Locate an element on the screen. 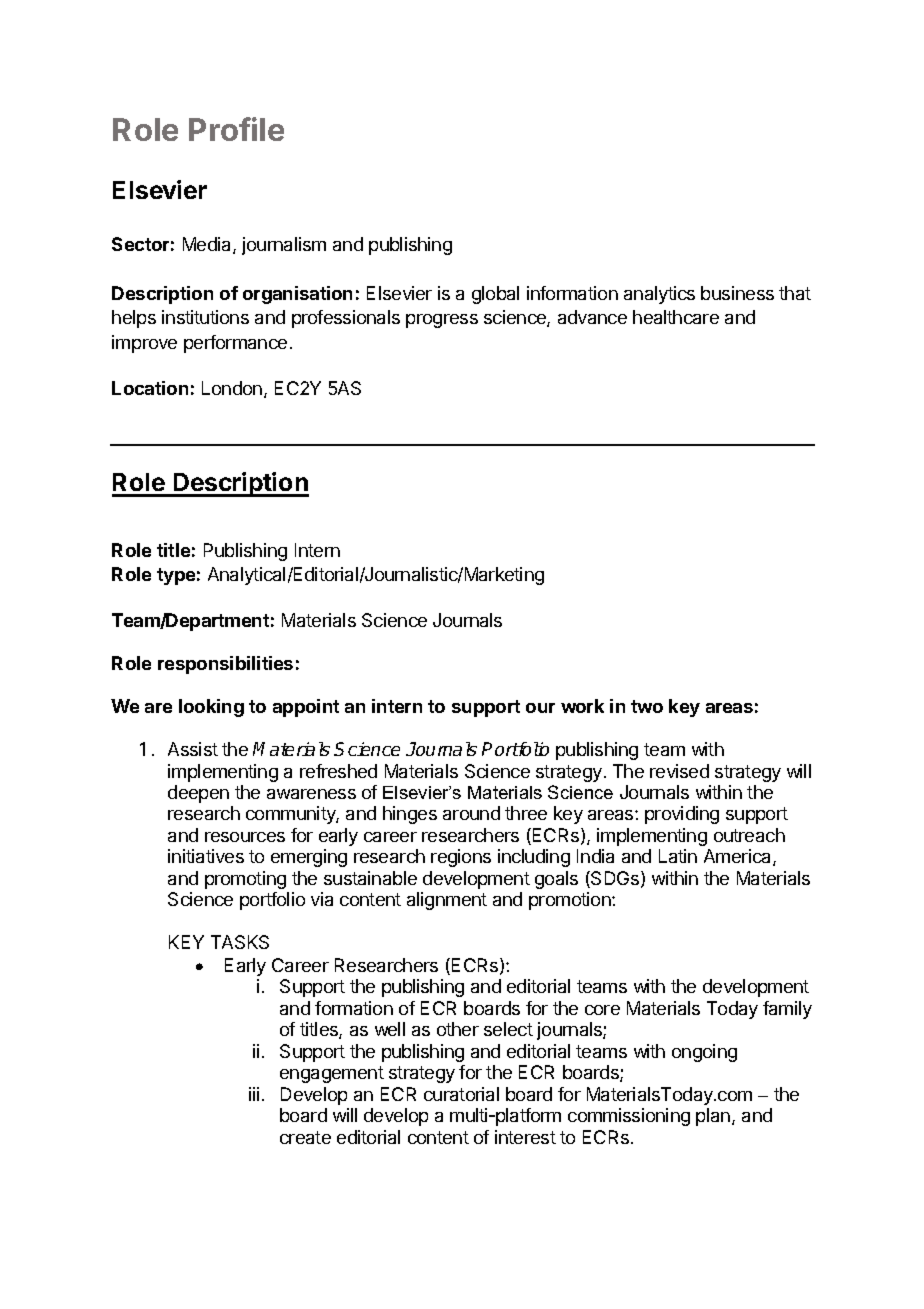 This screenshot has height=1309, width=924. two is located at coordinates (647, 706).
